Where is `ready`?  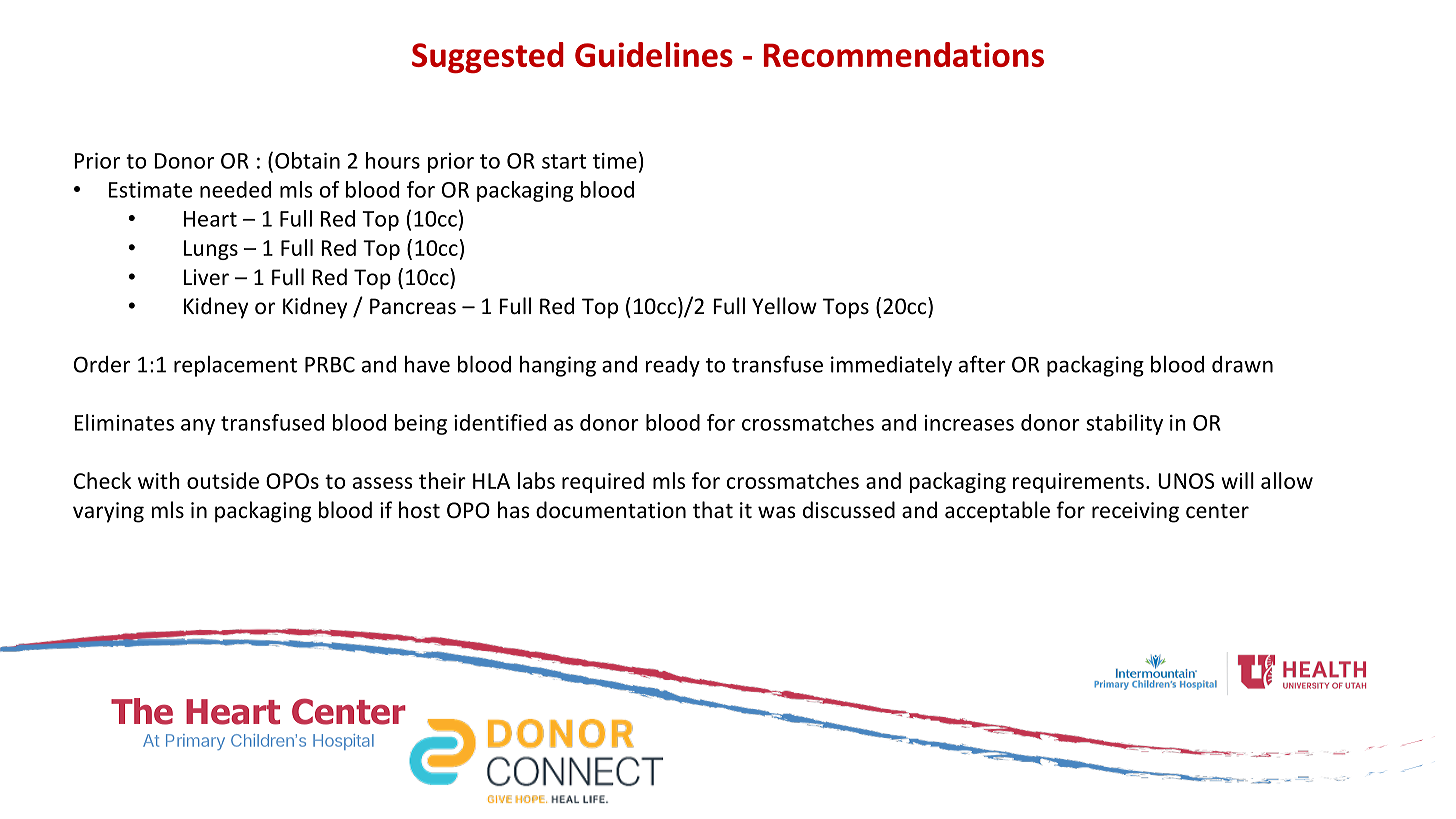 ready is located at coordinates (673, 366).
